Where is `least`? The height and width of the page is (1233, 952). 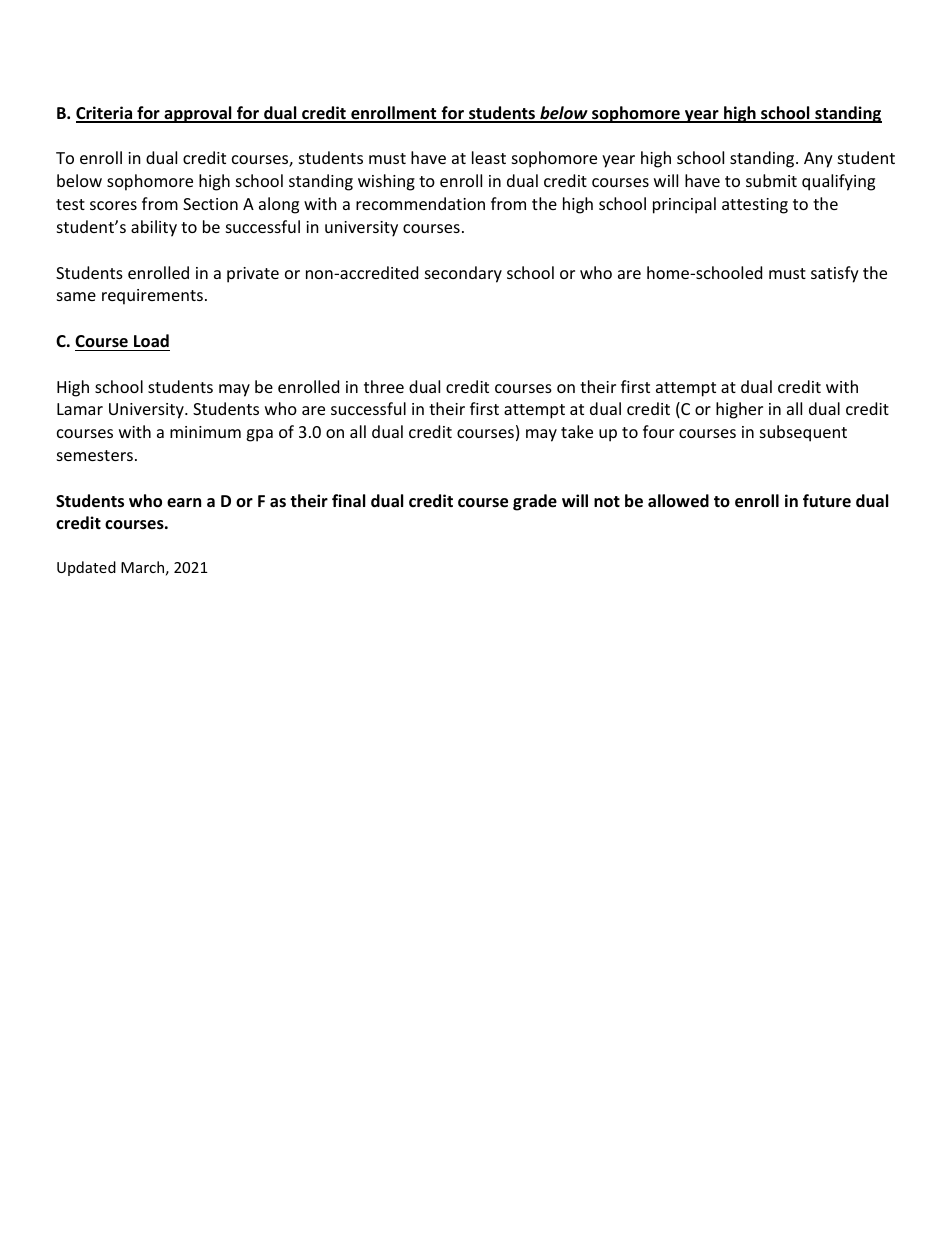 least is located at coordinates (489, 157).
